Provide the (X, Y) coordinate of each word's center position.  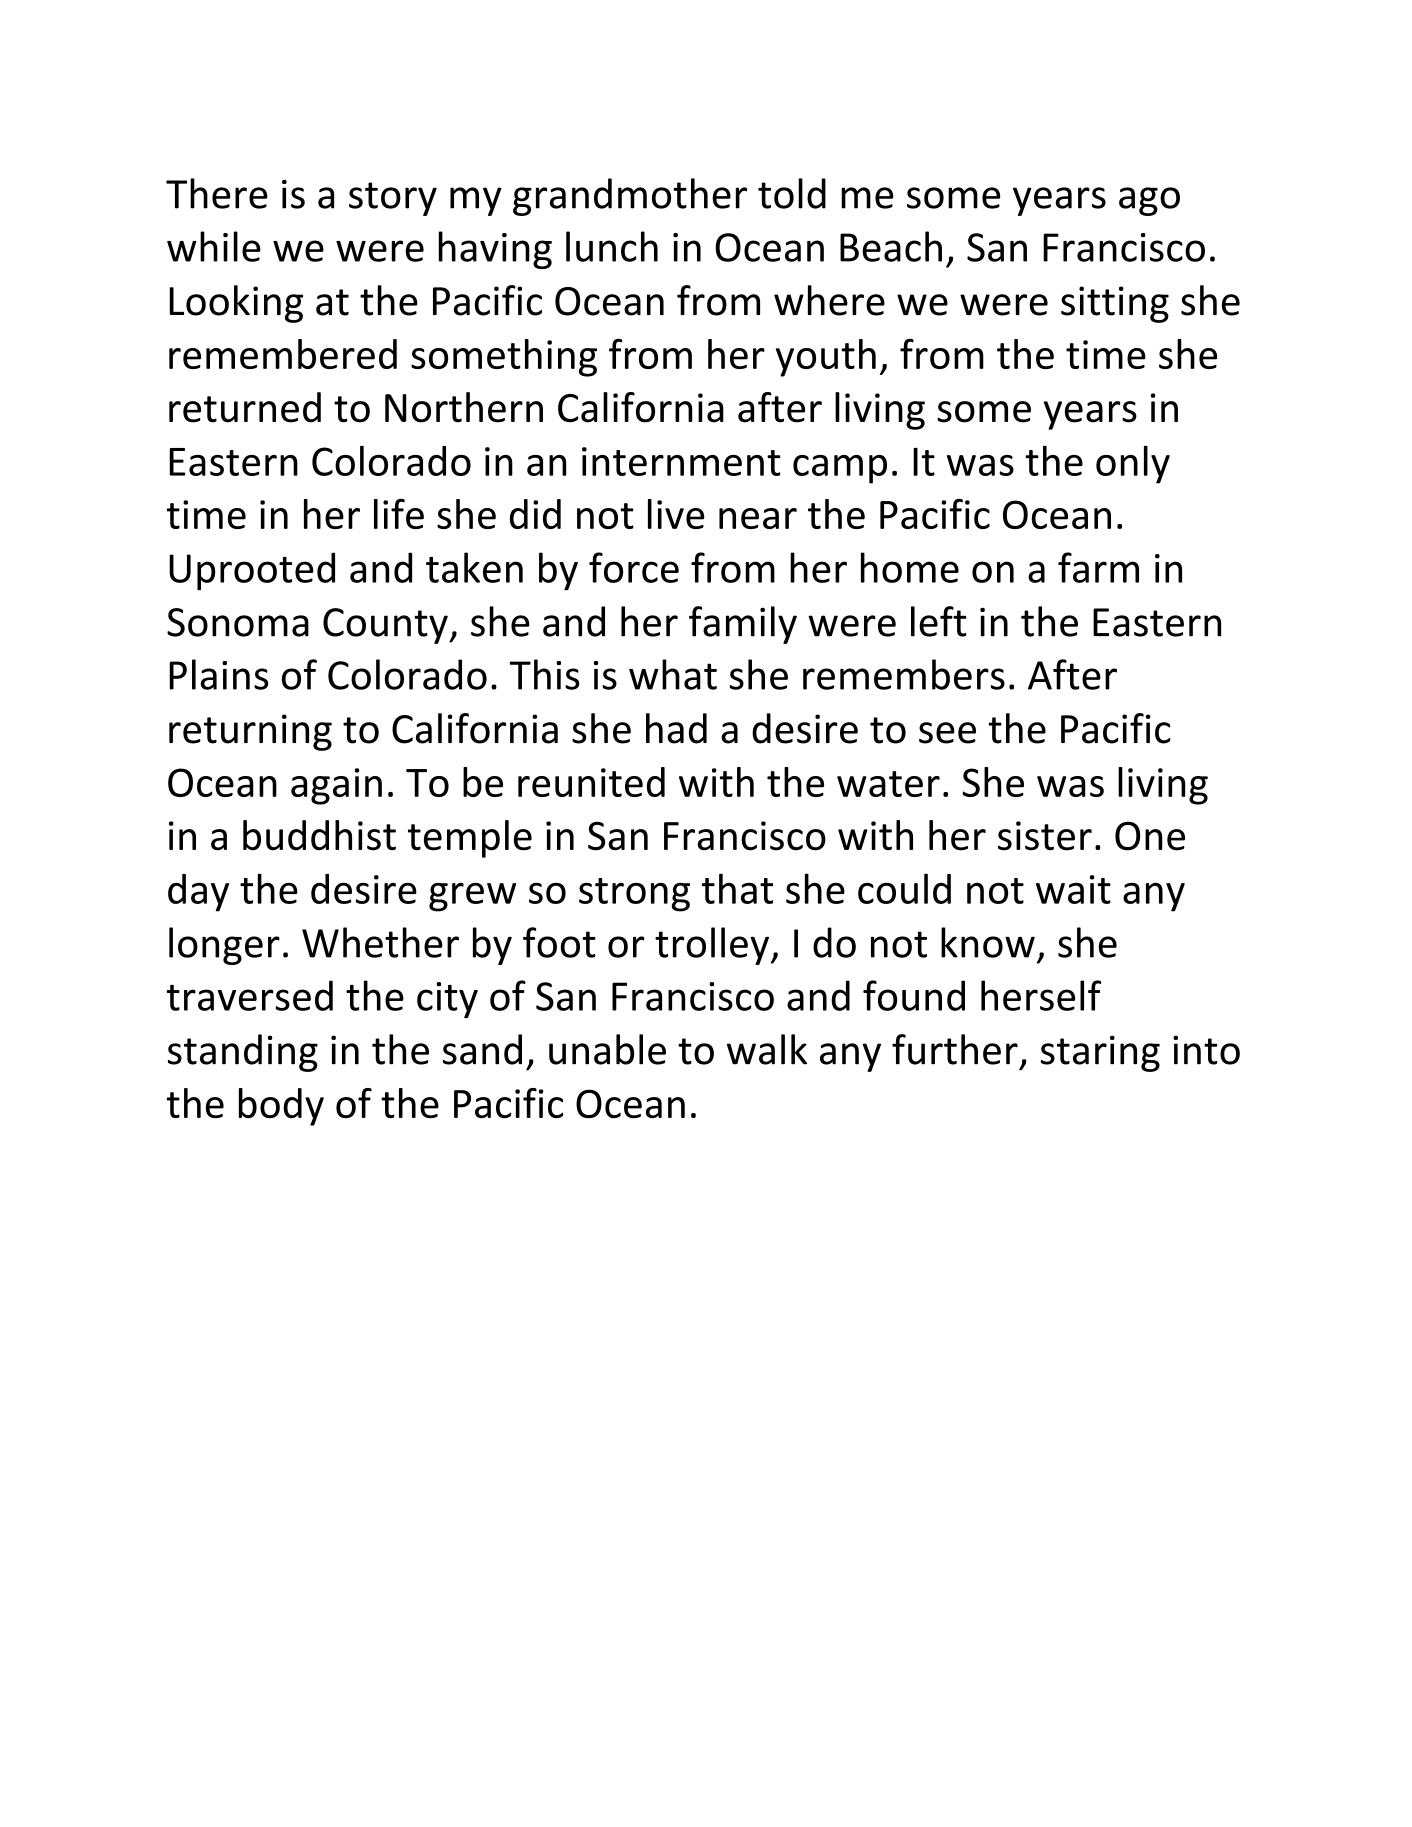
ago (1149, 201)
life (399, 514)
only (1133, 465)
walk (767, 1049)
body (281, 1107)
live (676, 514)
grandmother (630, 197)
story (393, 199)
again (336, 786)
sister (1045, 836)
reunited (591, 782)
